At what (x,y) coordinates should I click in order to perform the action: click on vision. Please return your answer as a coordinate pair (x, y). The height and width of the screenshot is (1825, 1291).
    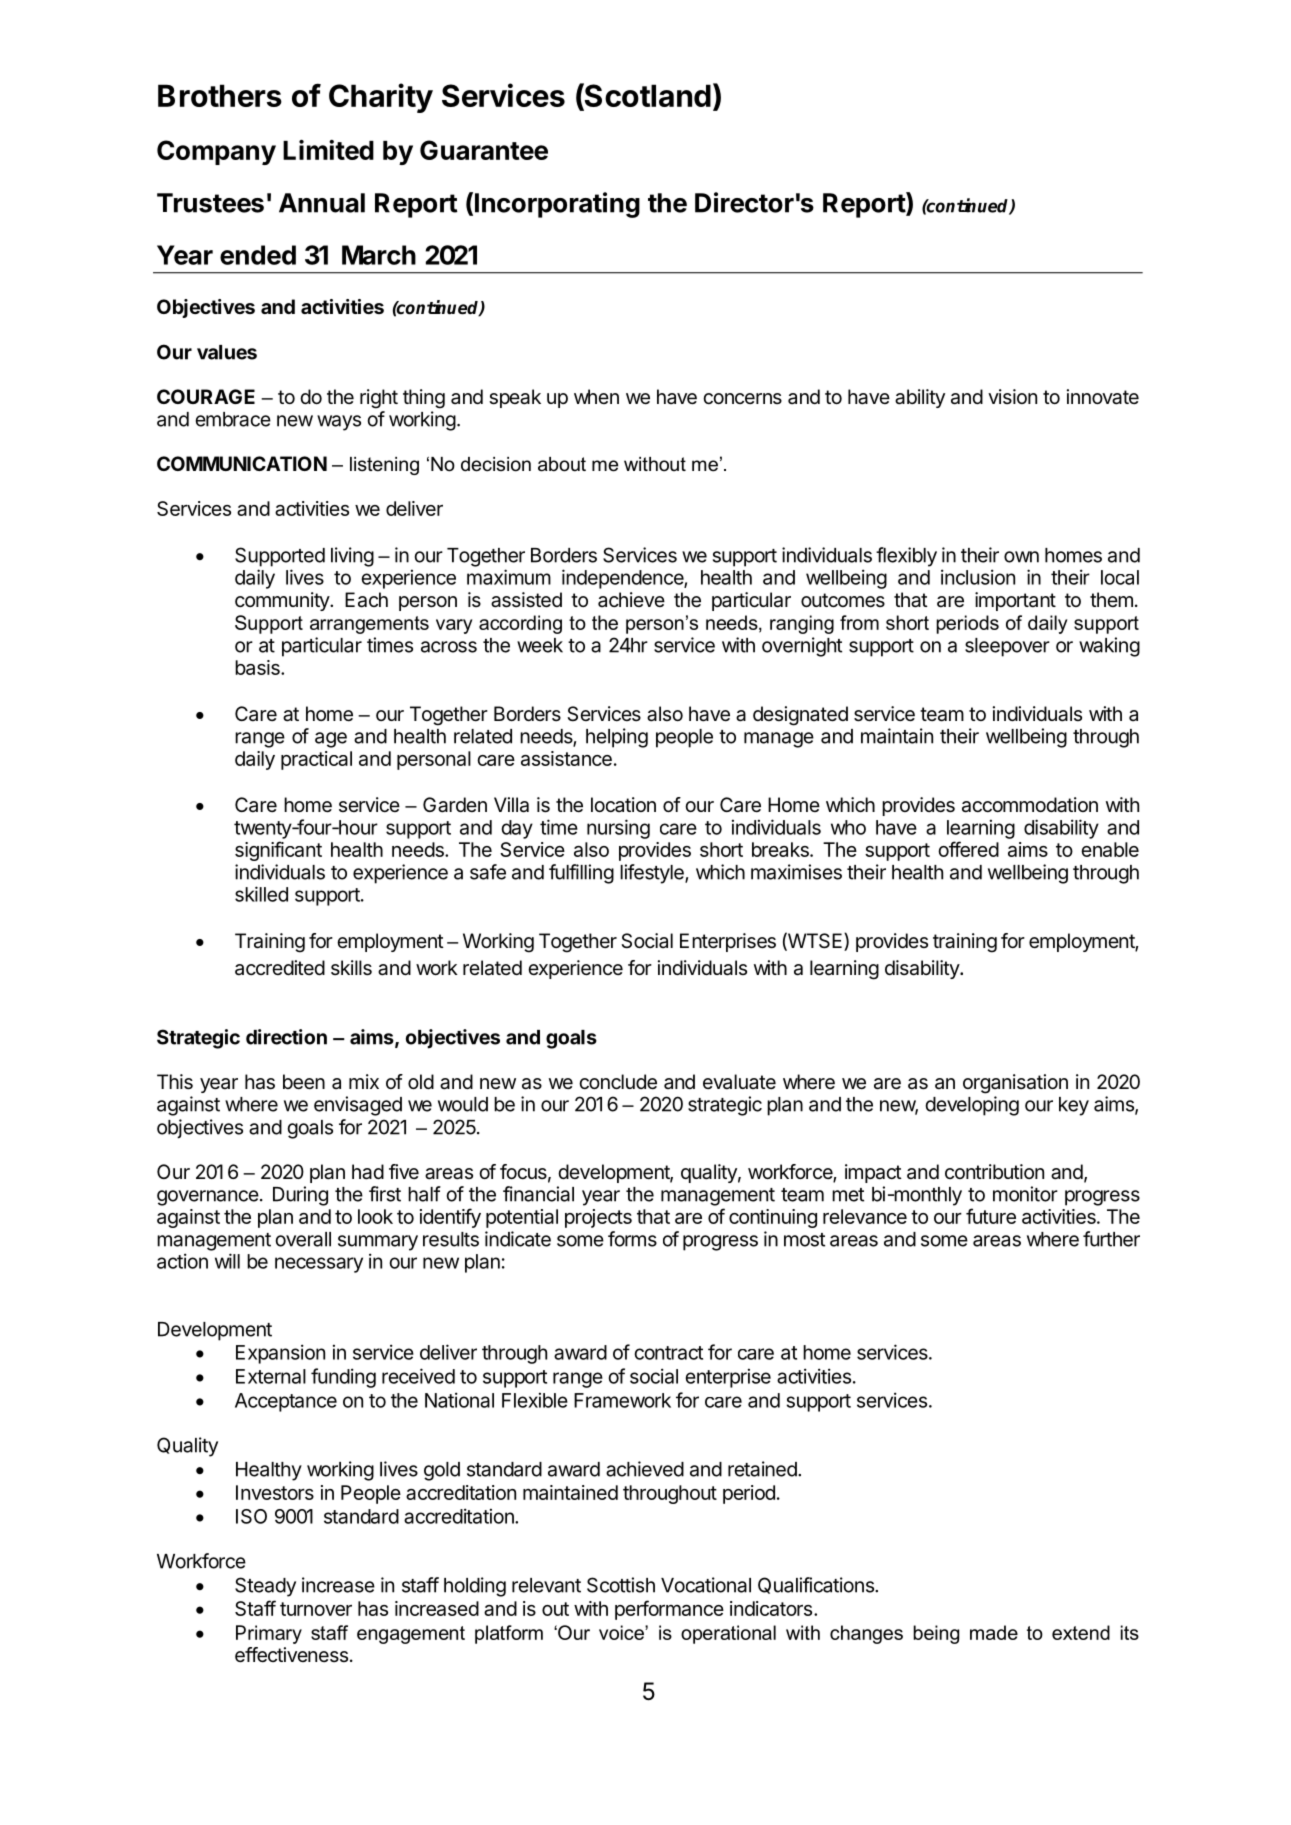
    Looking at the image, I should click on (1012, 396).
